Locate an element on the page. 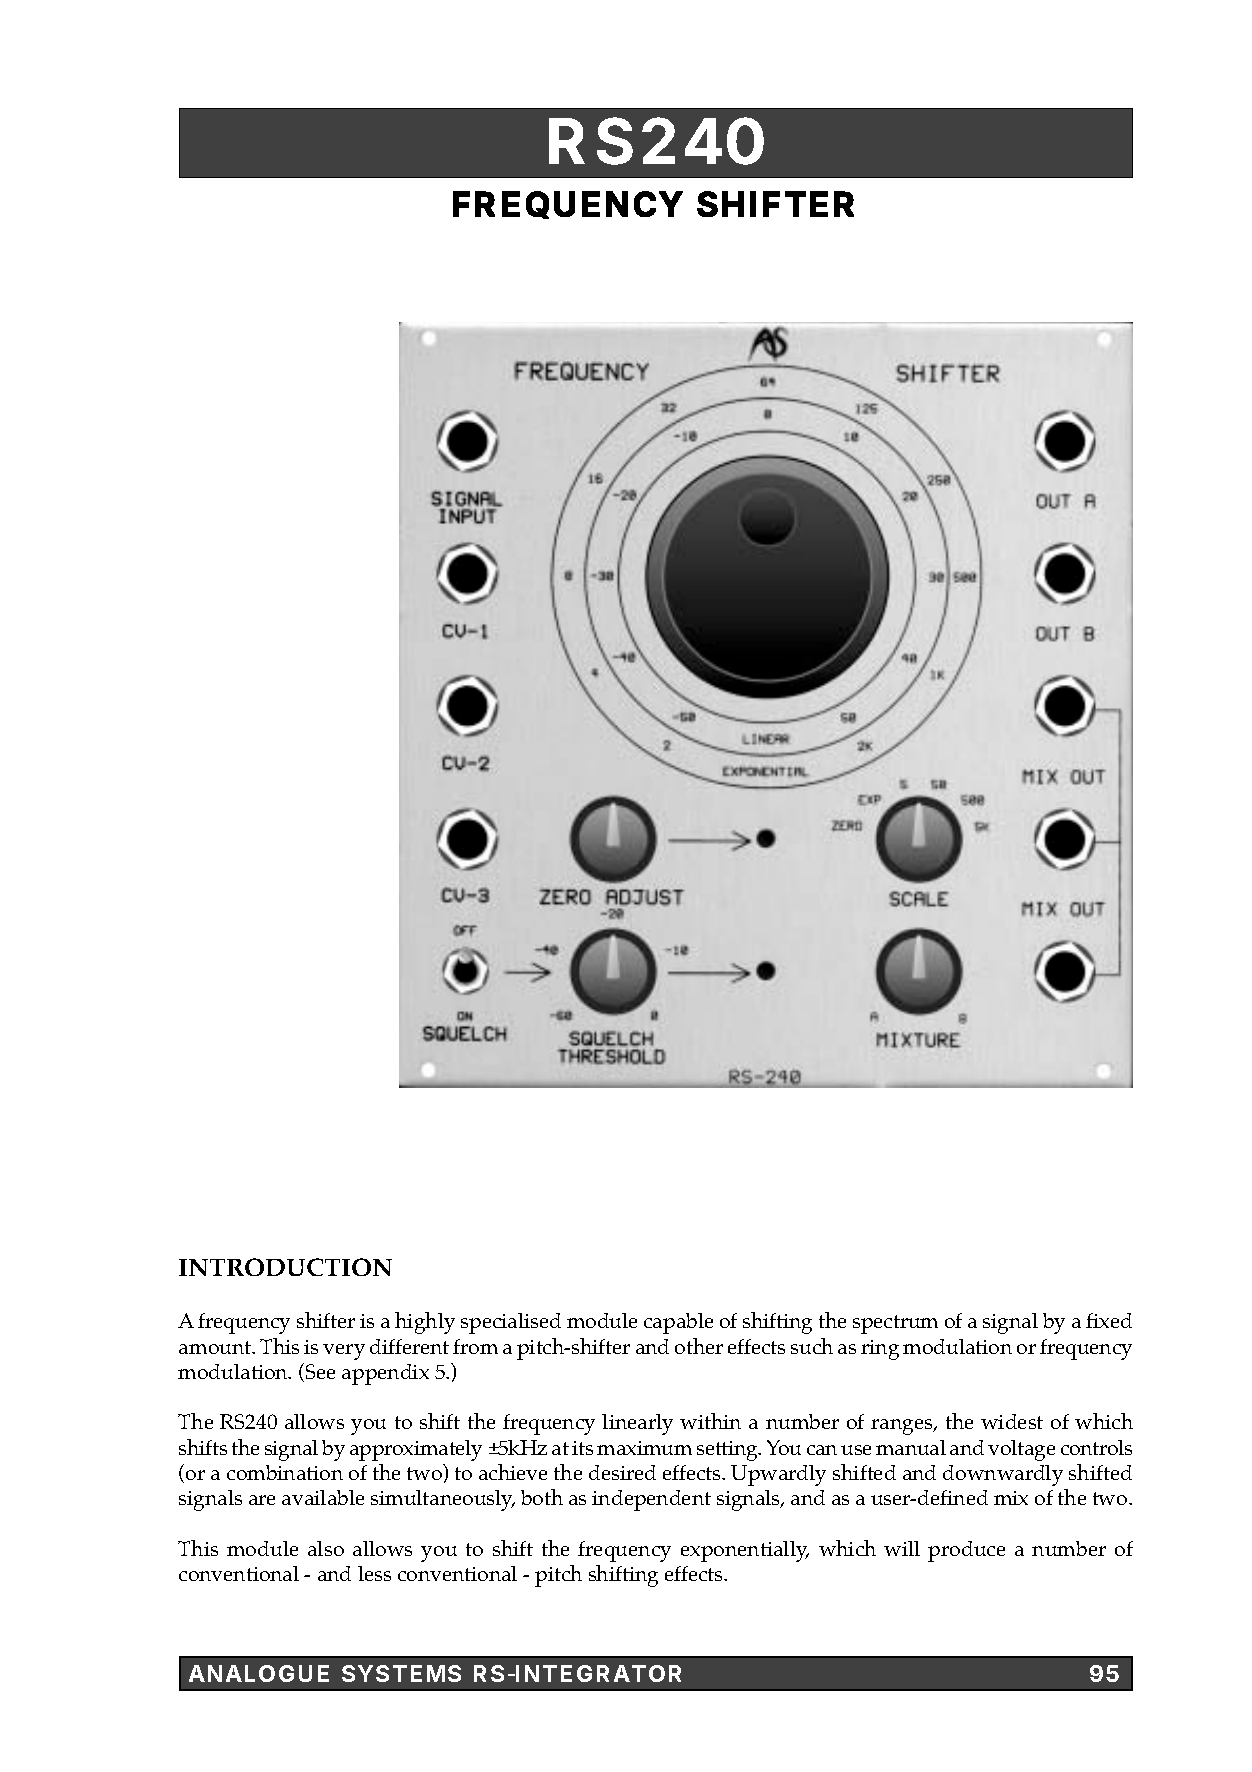 The height and width of the page is (1772, 1252). combination is located at coordinates (285, 1472).
